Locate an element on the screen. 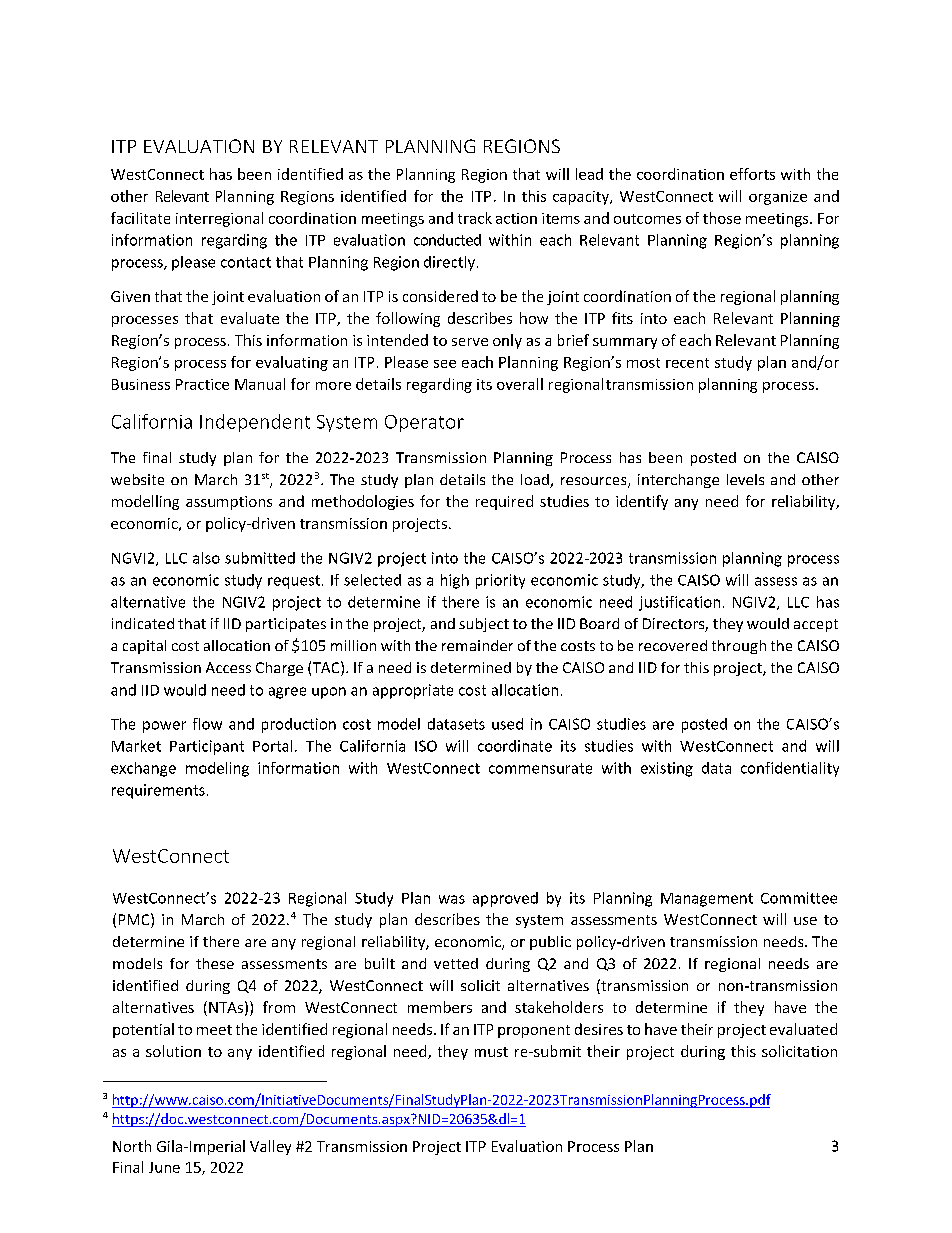 The height and width of the screenshot is (1233, 952). track is located at coordinates (475, 218).
